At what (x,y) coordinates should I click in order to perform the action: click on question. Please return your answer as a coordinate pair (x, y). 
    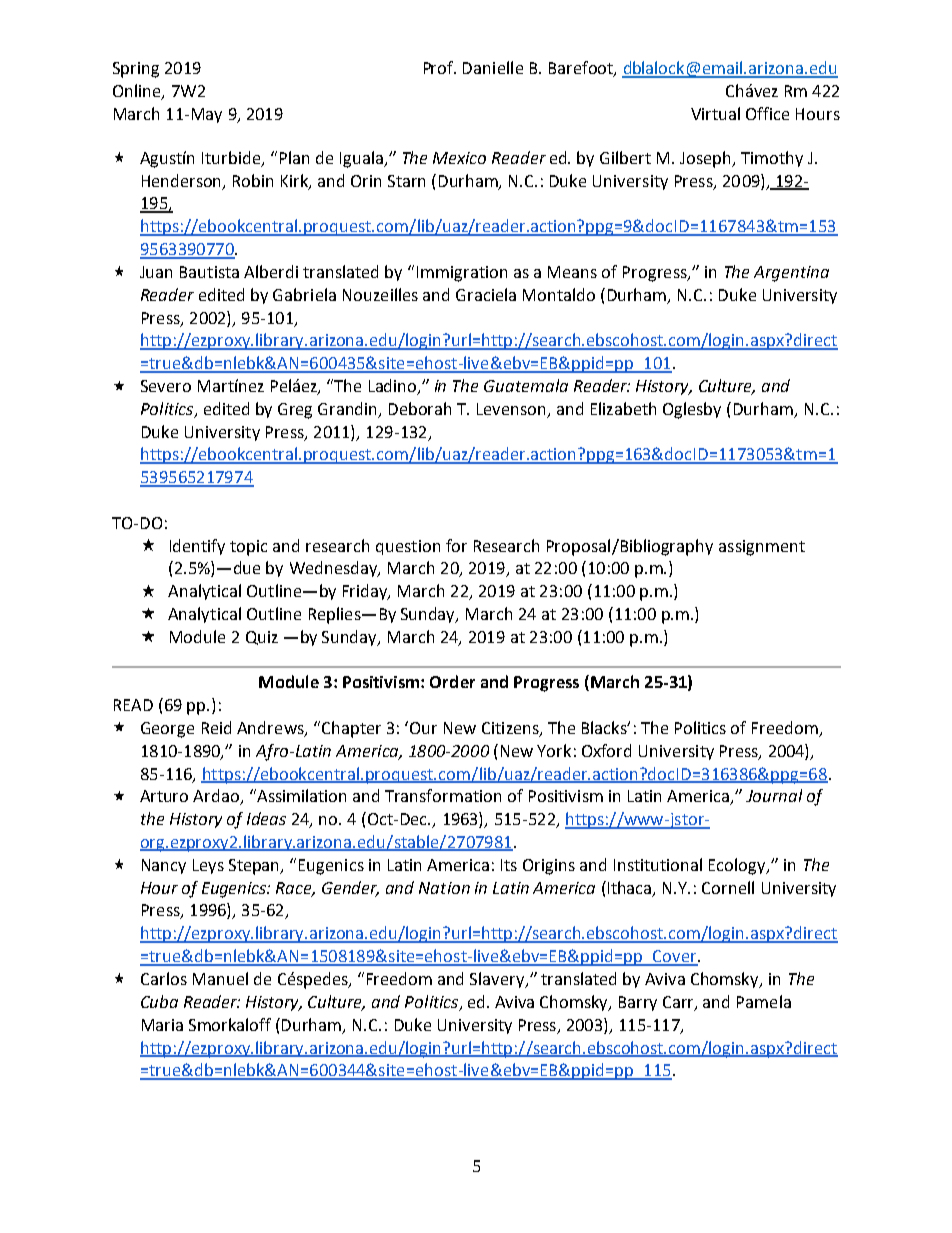
    Looking at the image, I should click on (408, 547).
